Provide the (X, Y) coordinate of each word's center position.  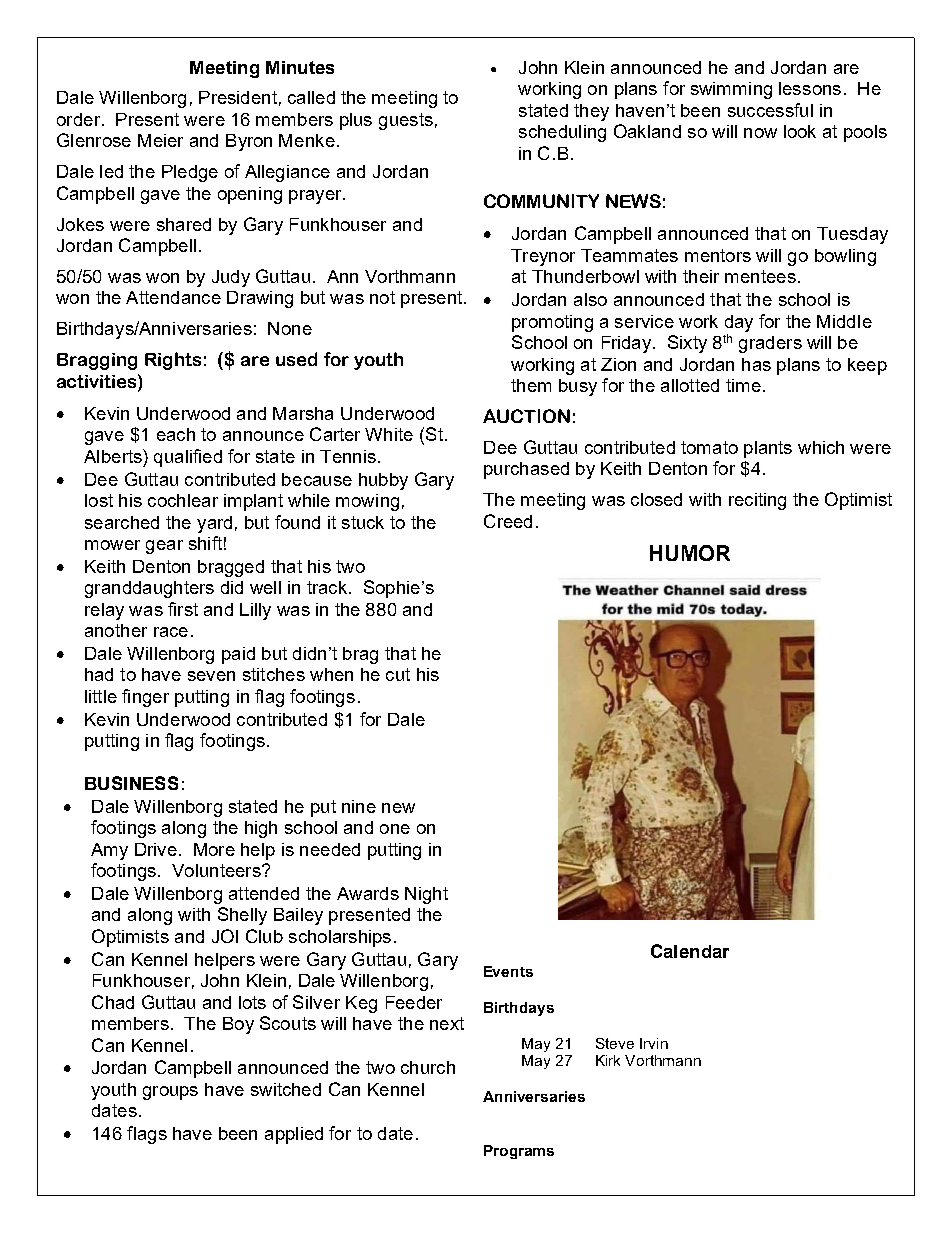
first (183, 609)
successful (770, 110)
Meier (160, 140)
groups (170, 1093)
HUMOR (690, 553)
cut (398, 674)
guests (406, 121)
